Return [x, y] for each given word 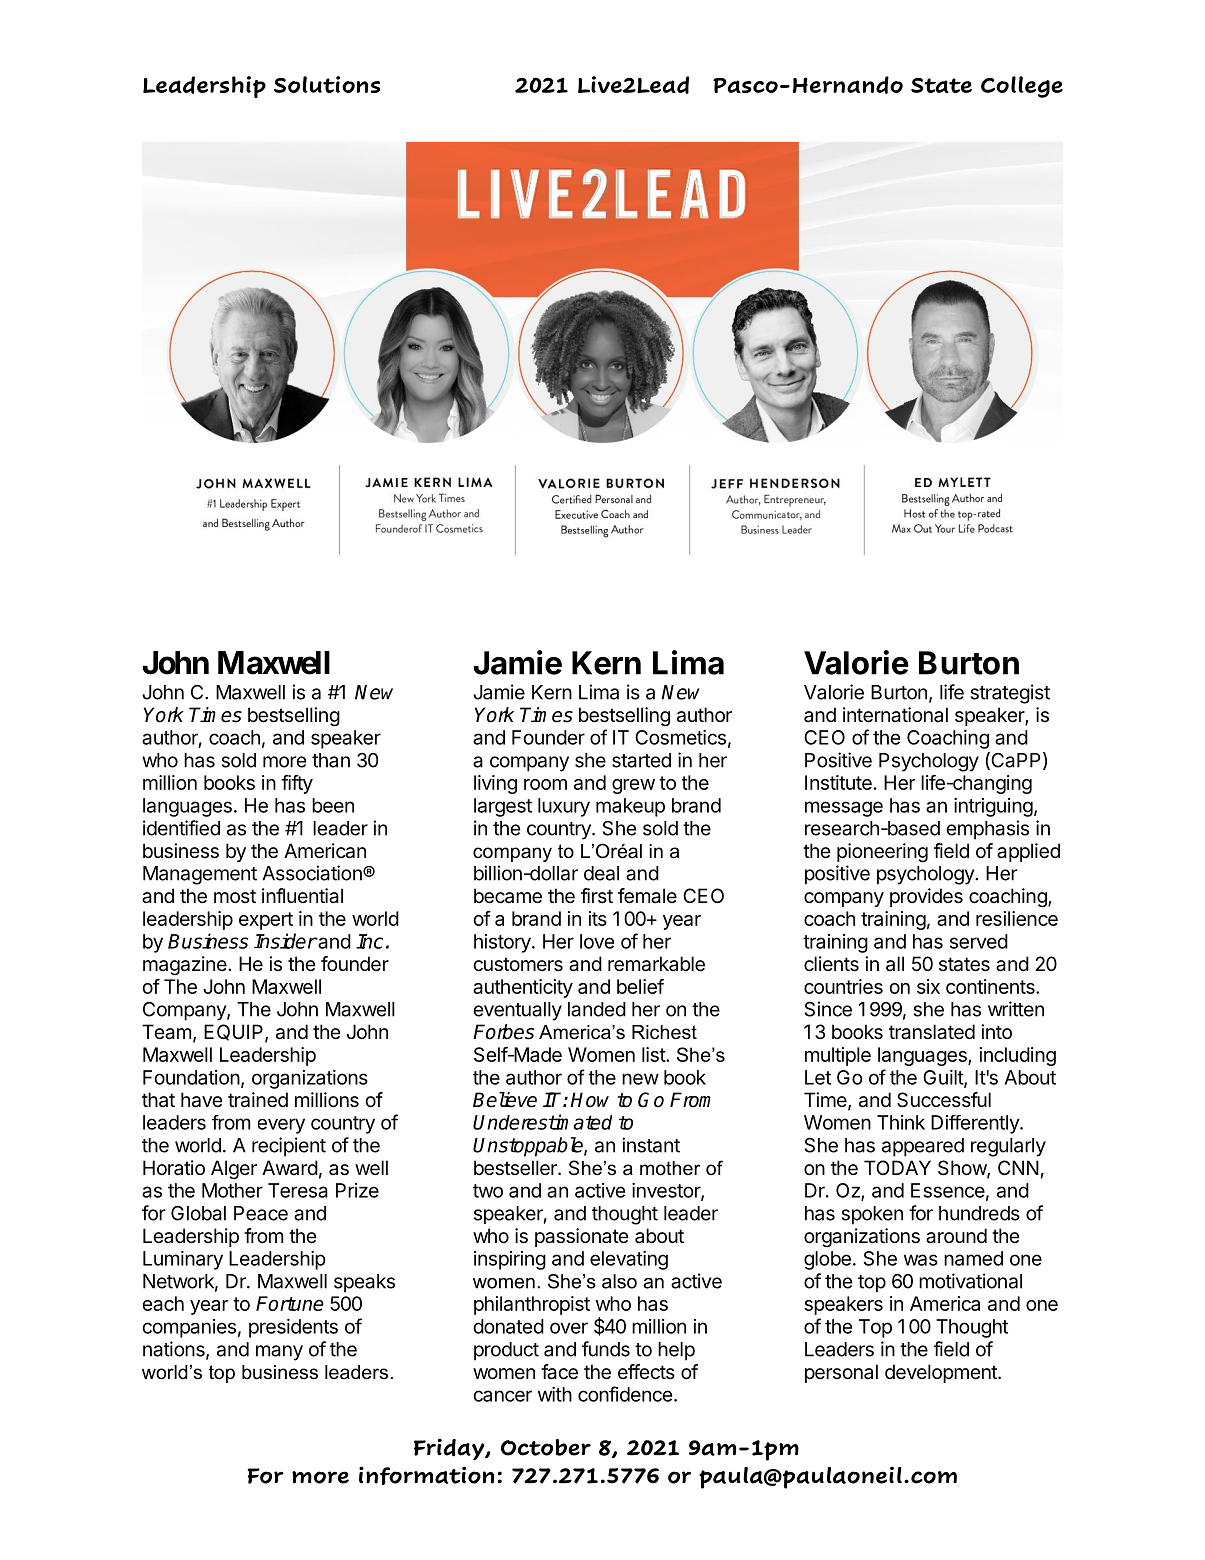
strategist [1010, 694]
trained [258, 1100]
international [895, 715]
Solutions [327, 84]
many [279, 1353]
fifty [297, 784]
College [1022, 87]
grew [633, 786]
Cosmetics [680, 737]
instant [651, 1145]
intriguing [993, 807]
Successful [944, 1100]
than [331, 760]
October [546, 1447]
